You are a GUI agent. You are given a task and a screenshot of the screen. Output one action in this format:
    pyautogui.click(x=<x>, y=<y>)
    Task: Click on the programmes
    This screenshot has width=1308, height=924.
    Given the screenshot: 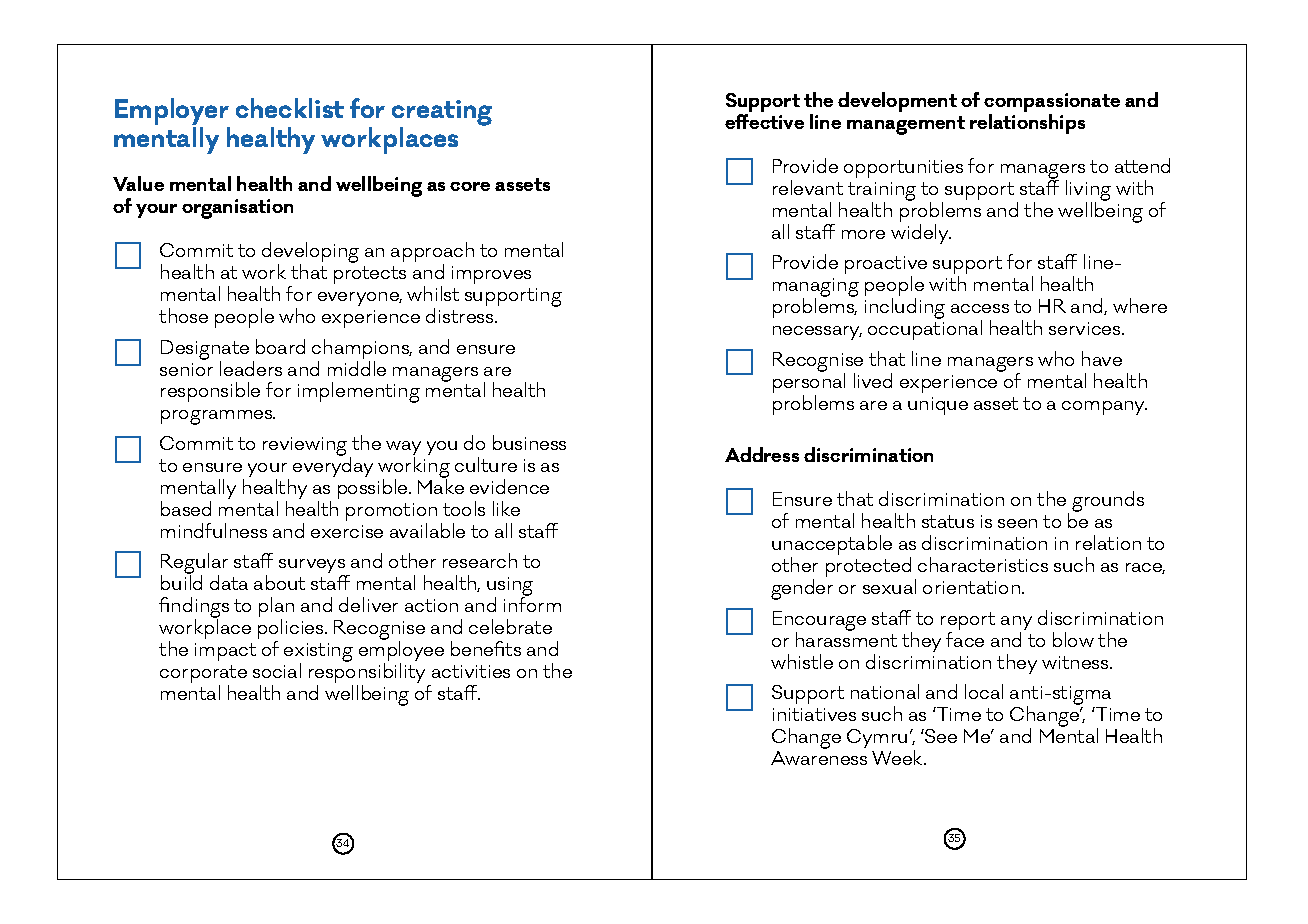 What is the action you would take?
    pyautogui.click(x=217, y=417)
